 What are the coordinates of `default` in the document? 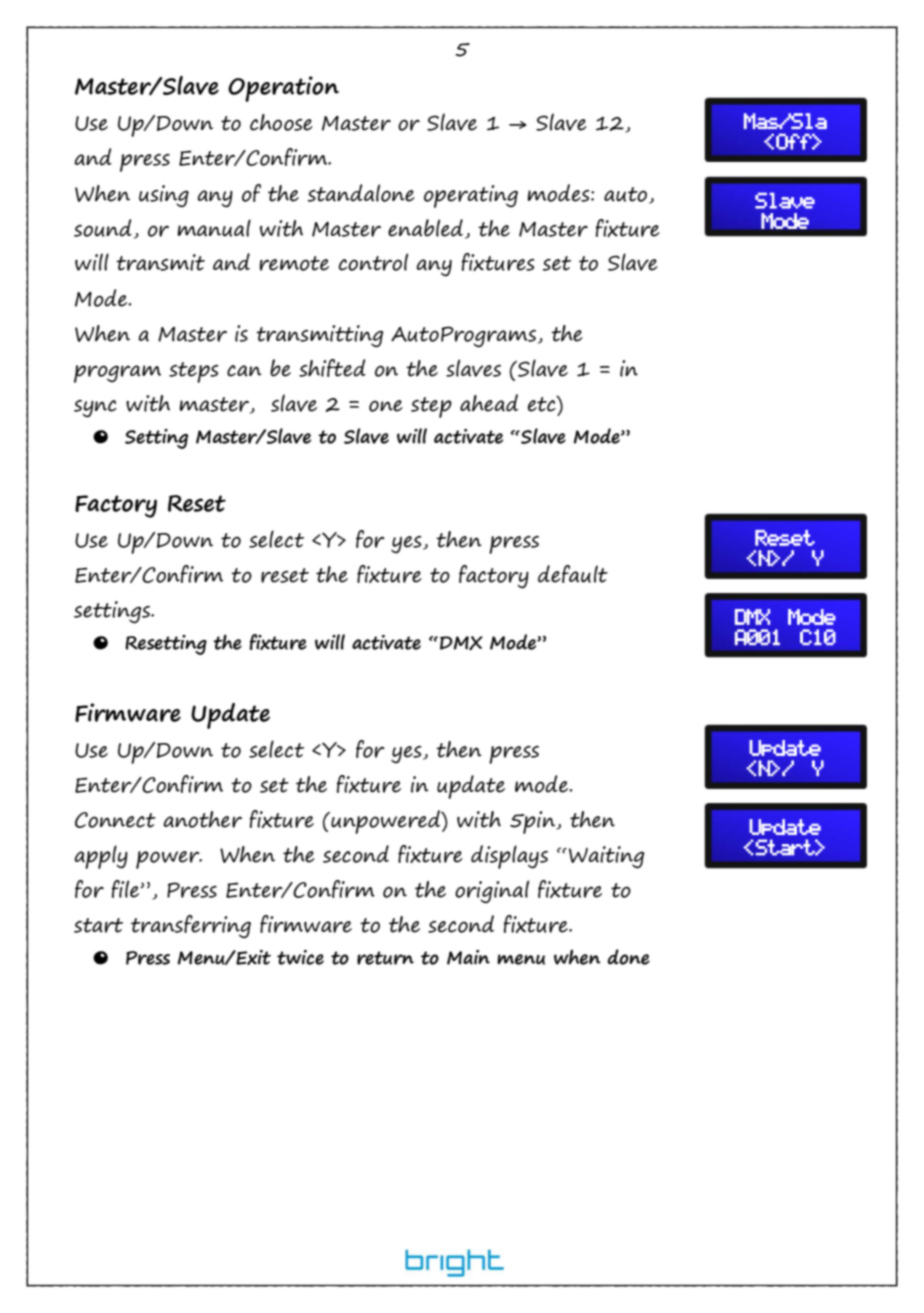 It's located at (573, 574).
